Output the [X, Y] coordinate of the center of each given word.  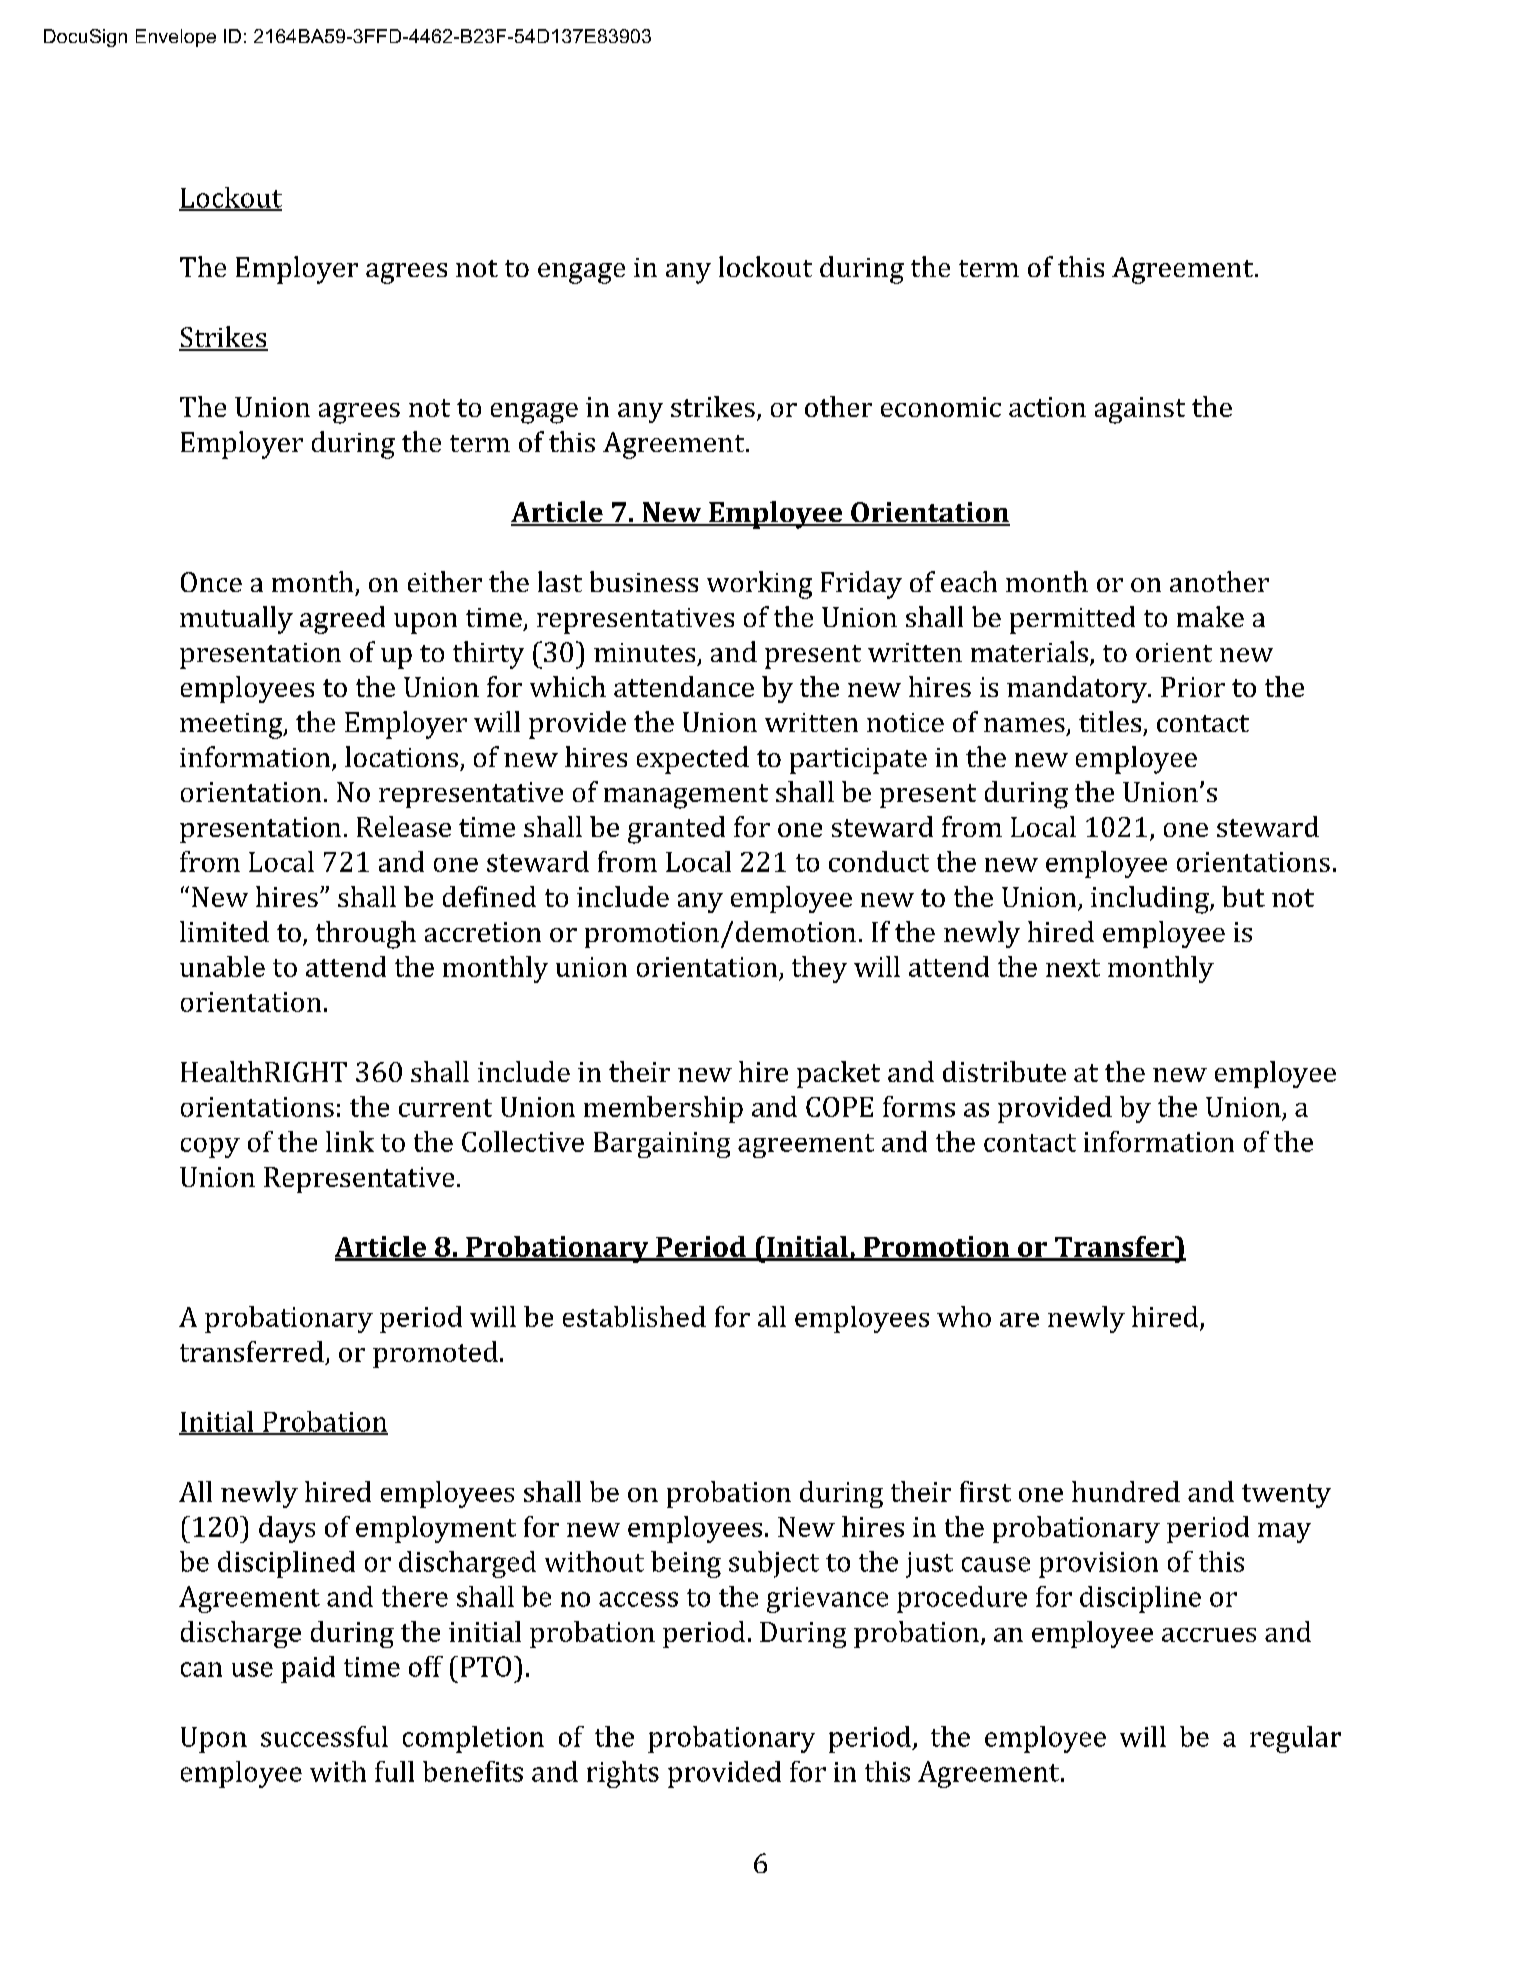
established [634, 1316]
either [445, 581]
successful [324, 1736]
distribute [1004, 1071]
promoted [435, 1354]
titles [1110, 721]
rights [623, 1774]
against [1140, 410]
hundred [1126, 1491]
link [350, 1141]
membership [663, 1109]
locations [401, 756]
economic [941, 407]
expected [693, 760]
